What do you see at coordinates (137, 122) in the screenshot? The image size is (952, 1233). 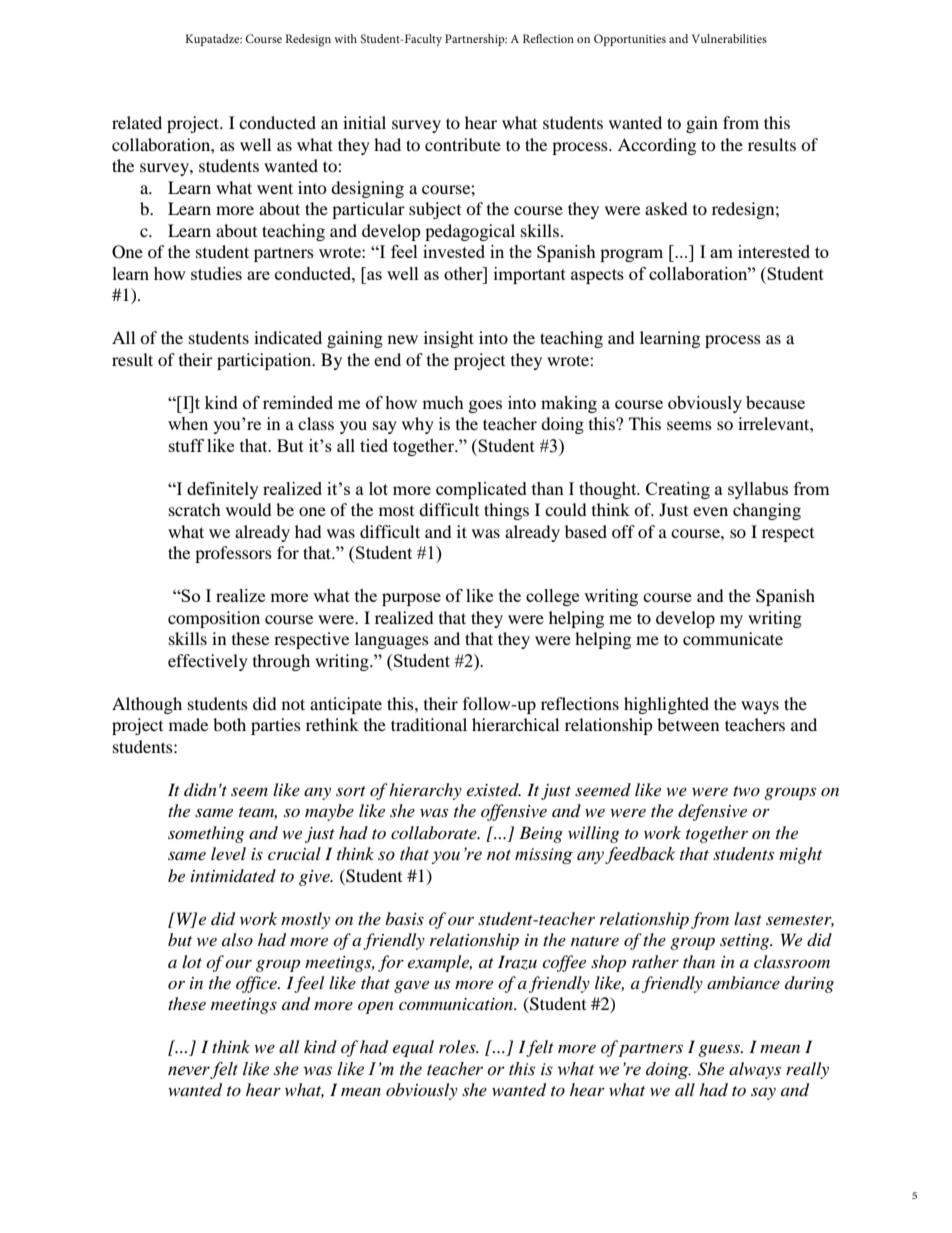 I see `related` at bounding box center [137, 122].
